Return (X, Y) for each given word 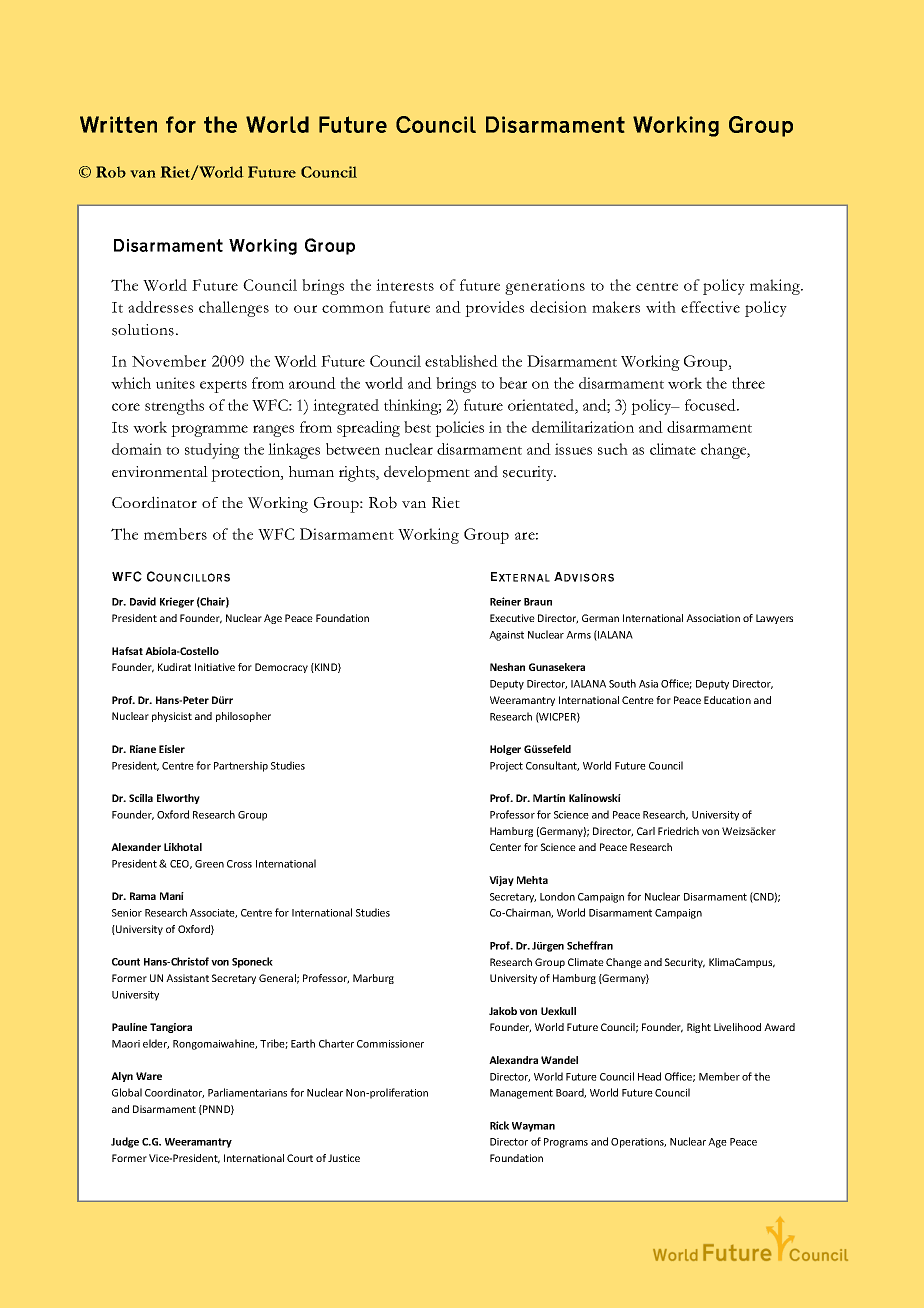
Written (118, 124)
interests (405, 285)
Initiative (215, 667)
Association (713, 618)
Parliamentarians (247, 1092)
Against (506, 636)
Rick (499, 1125)
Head (649, 1076)
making (776, 287)
